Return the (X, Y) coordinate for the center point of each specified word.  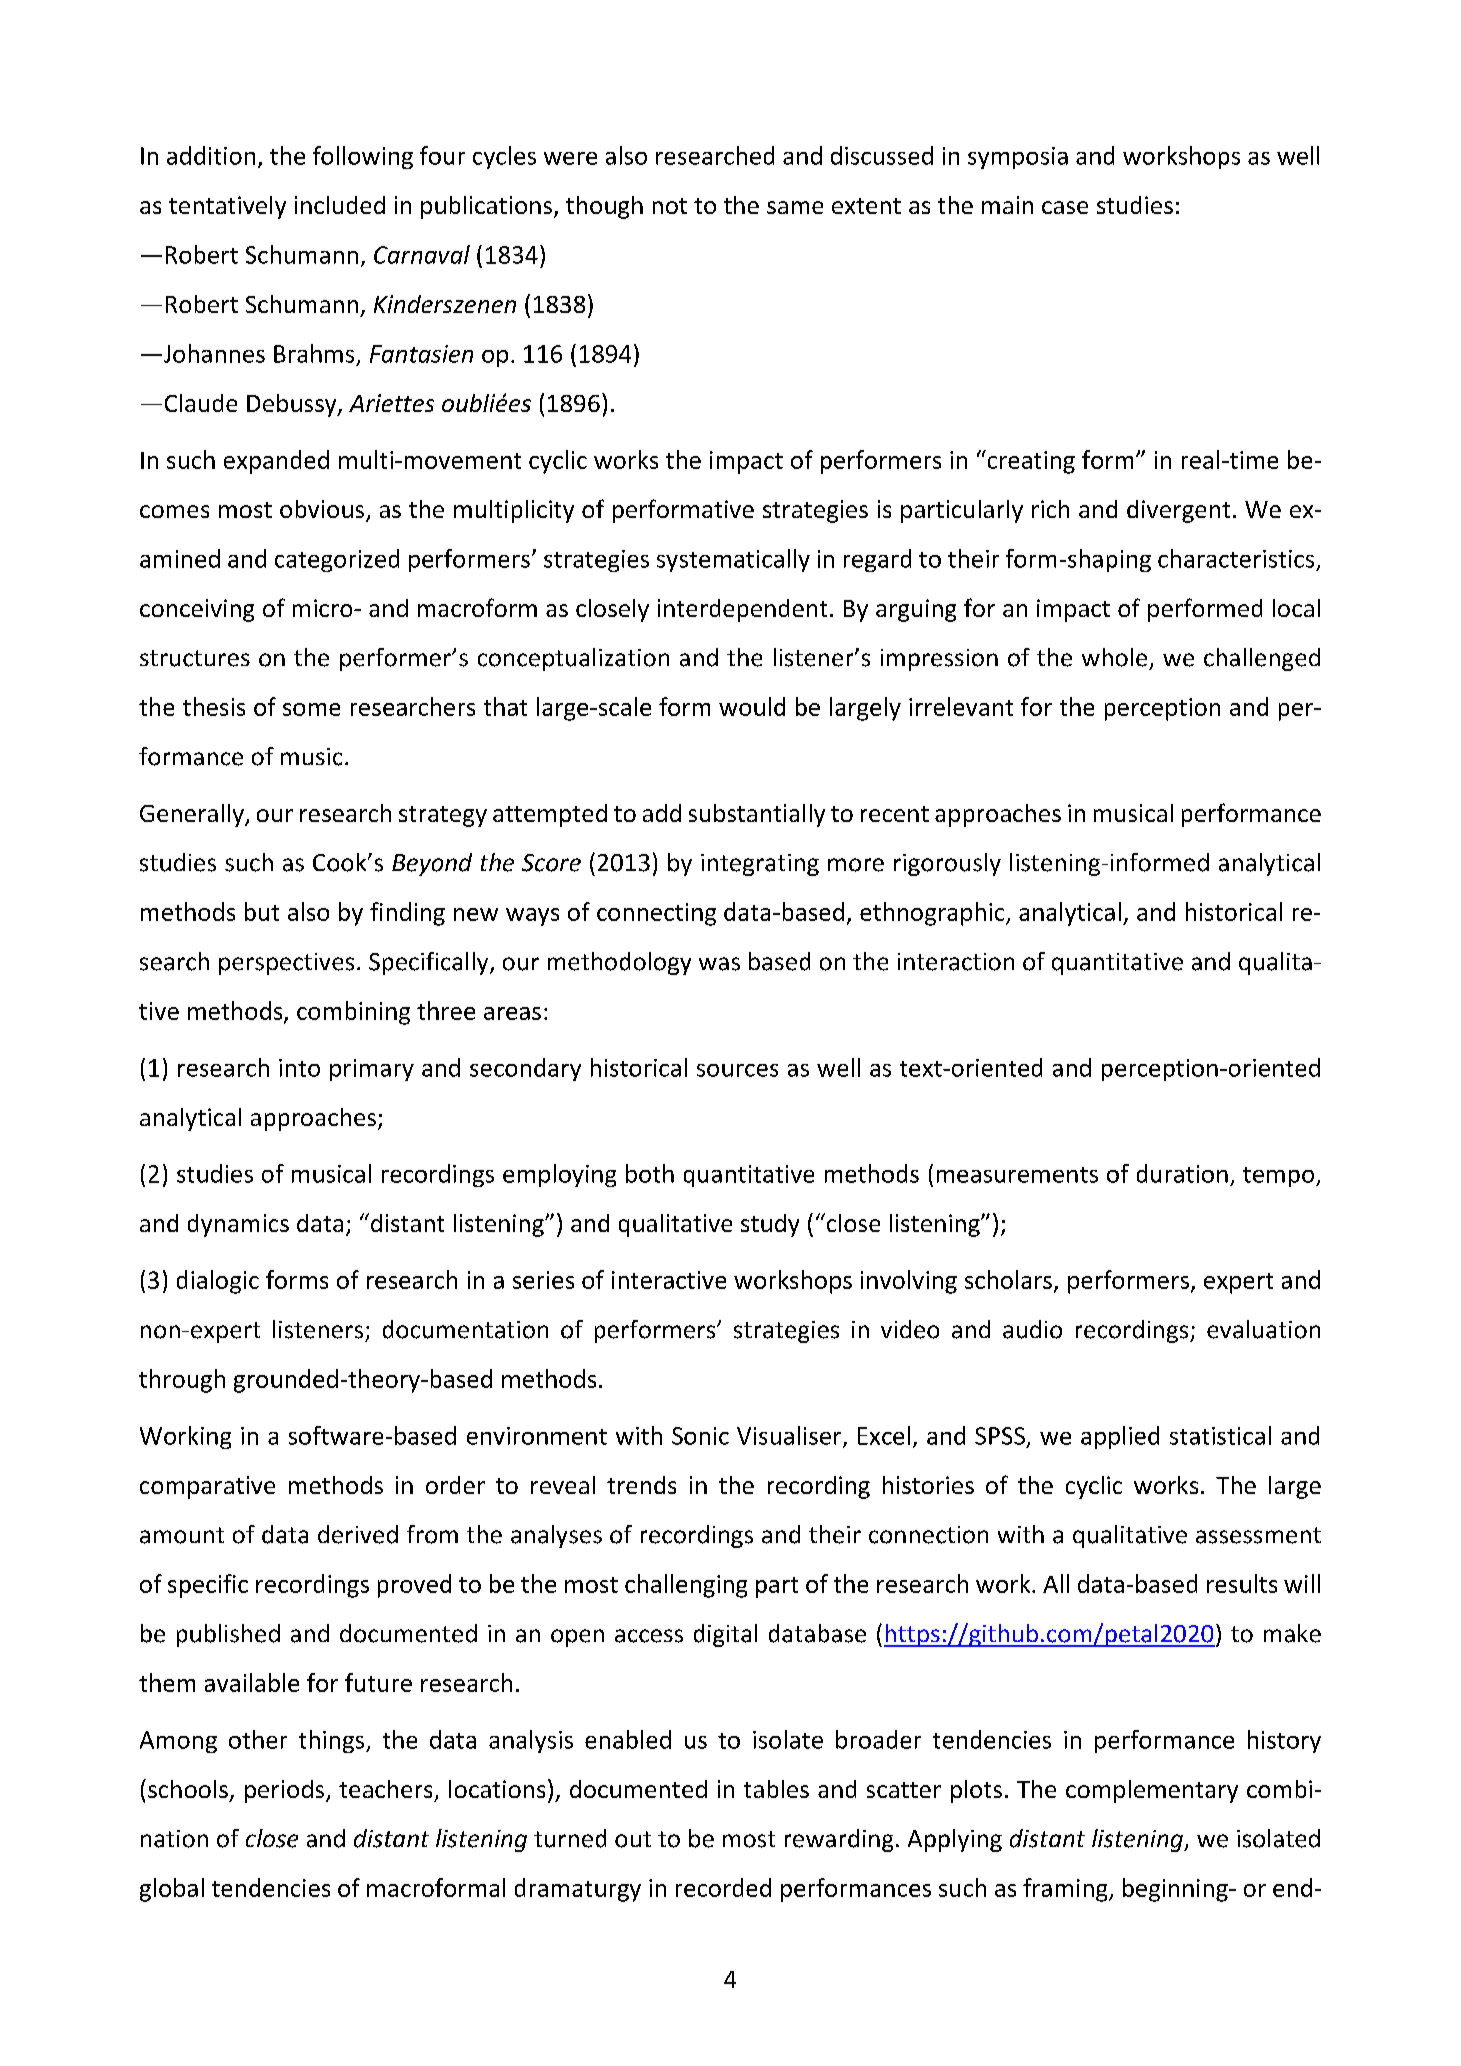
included (340, 205)
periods (286, 1791)
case (1065, 207)
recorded (723, 1887)
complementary (1152, 1791)
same (795, 207)
